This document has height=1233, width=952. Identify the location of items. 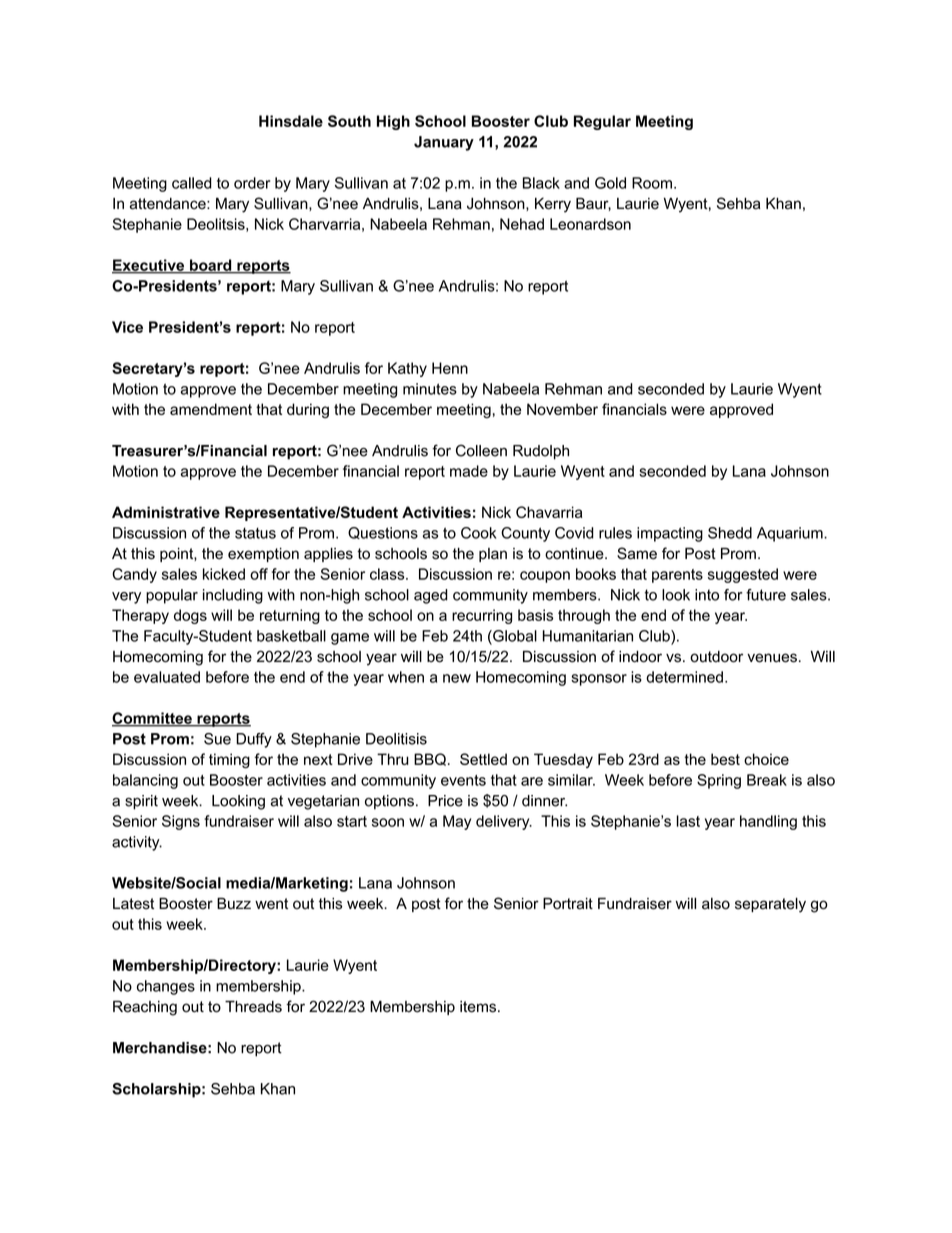
(479, 1007).
